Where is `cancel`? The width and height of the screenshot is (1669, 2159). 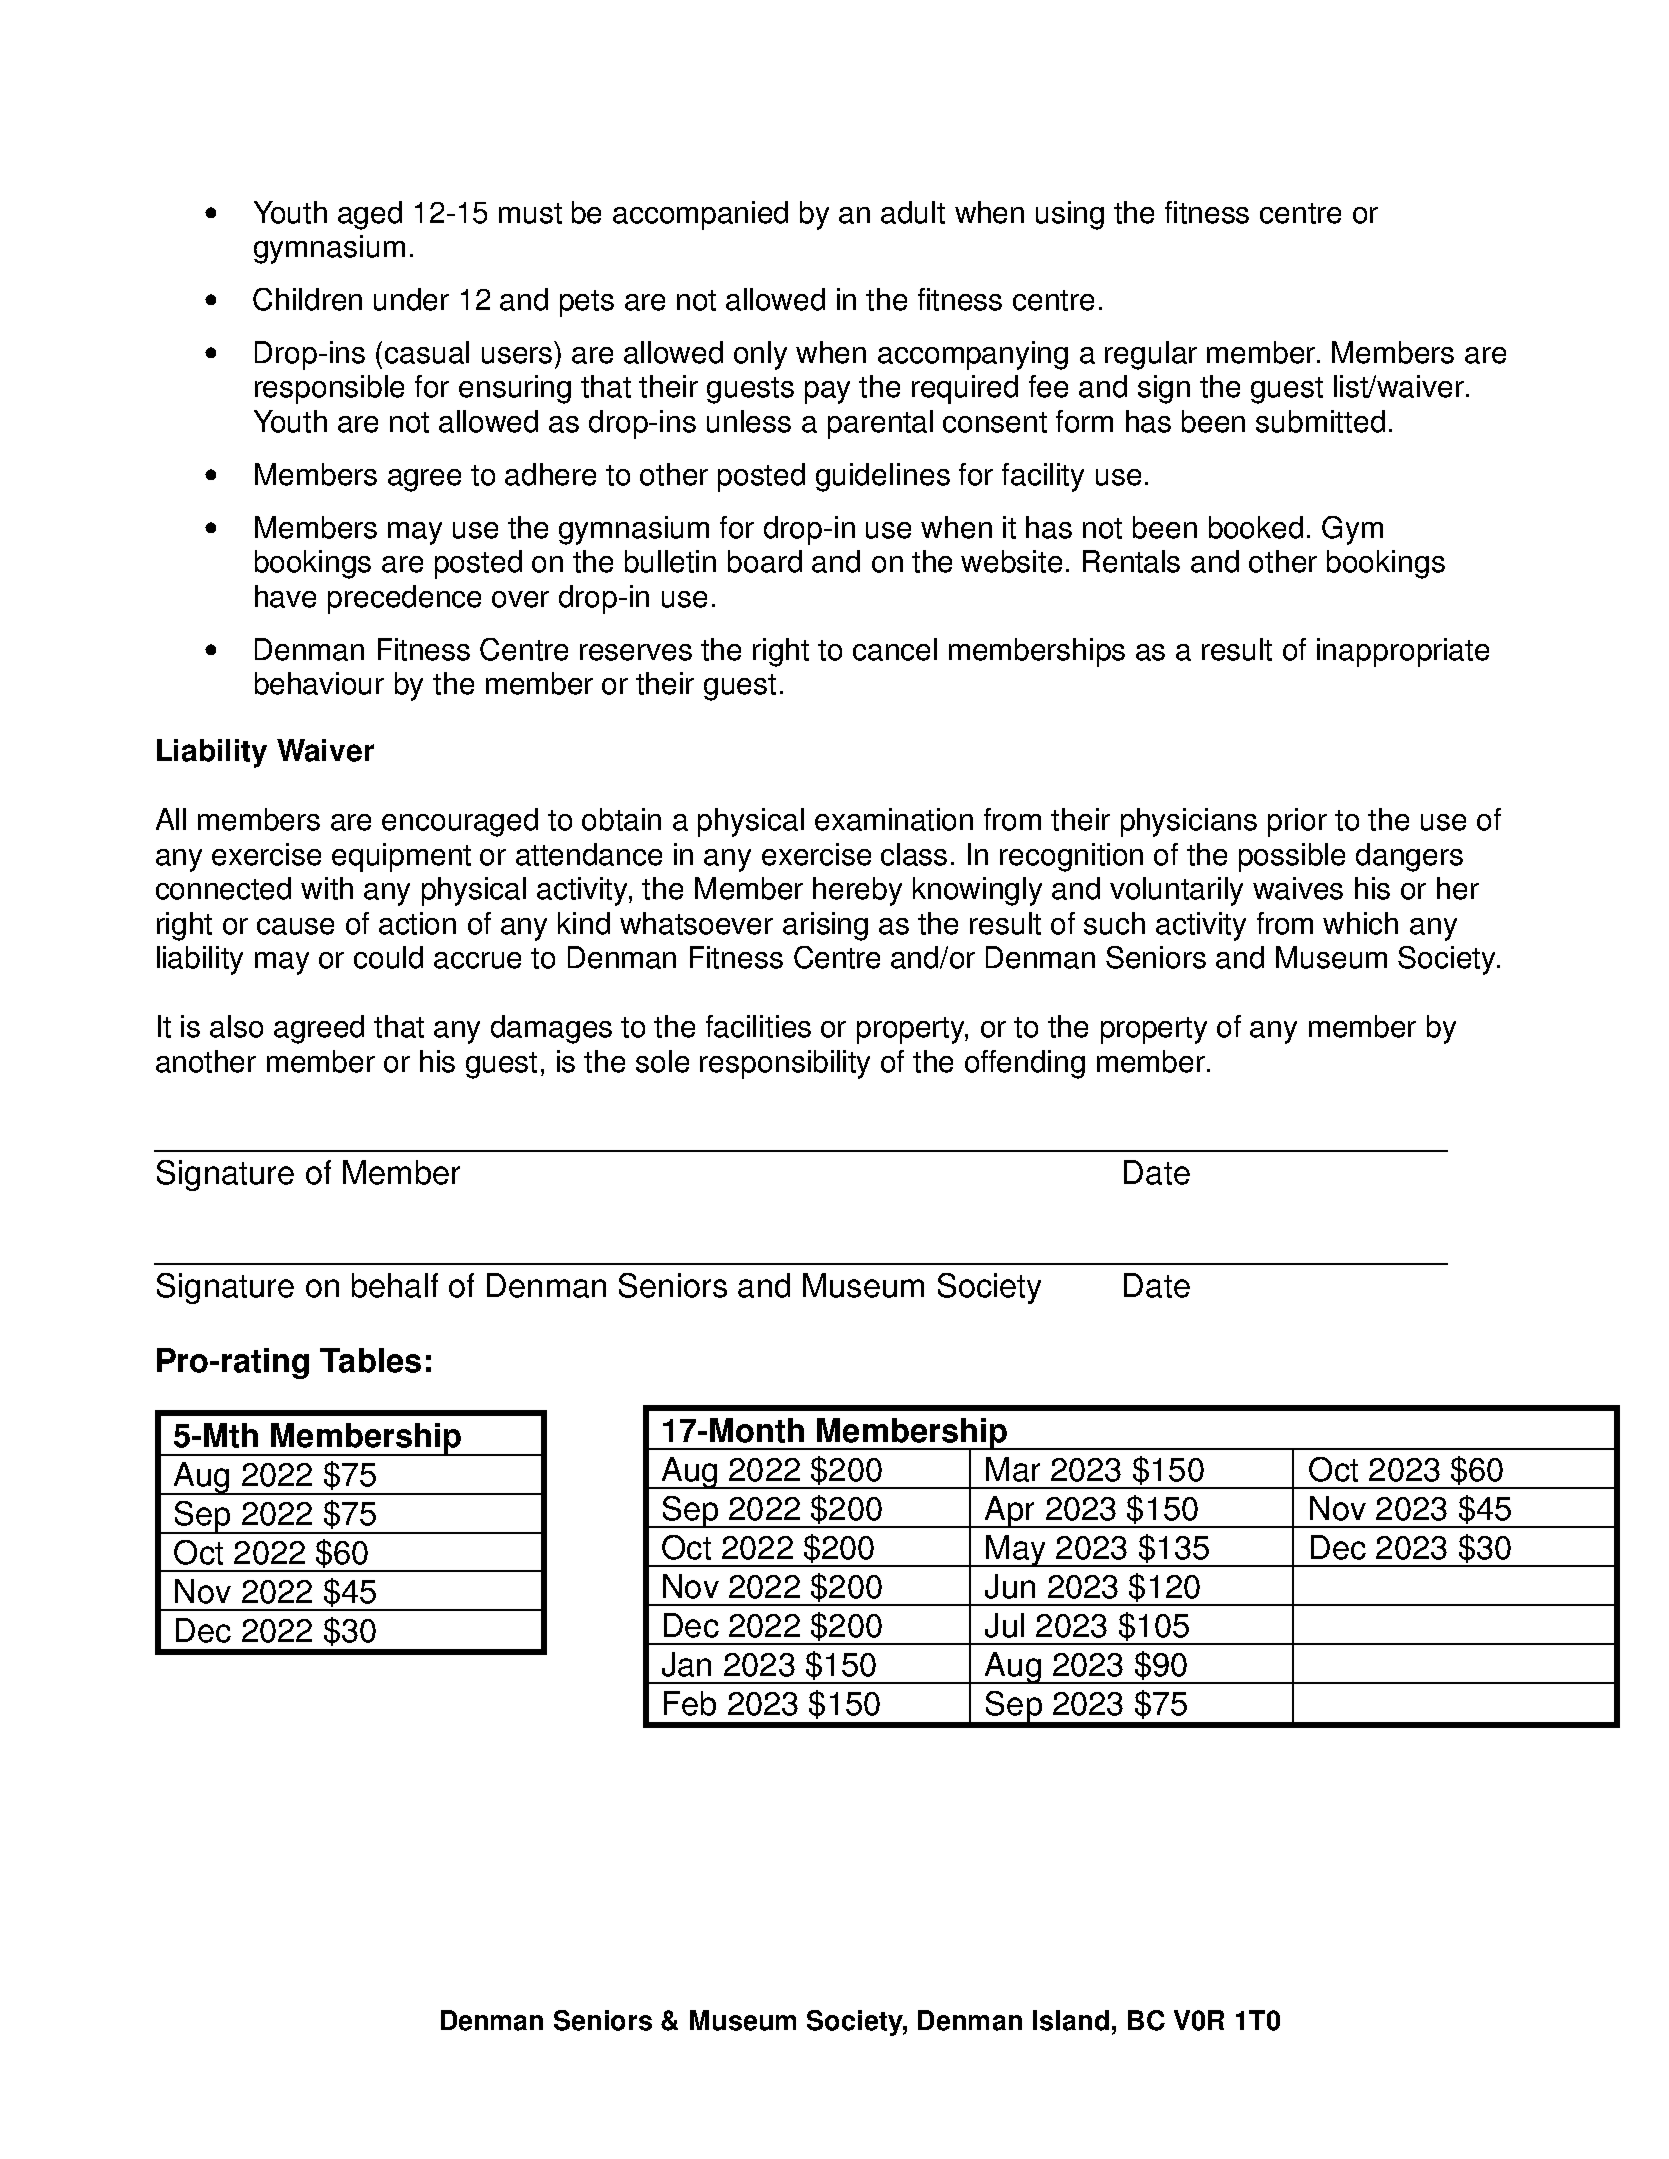
cancel is located at coordinates (895, 649).
